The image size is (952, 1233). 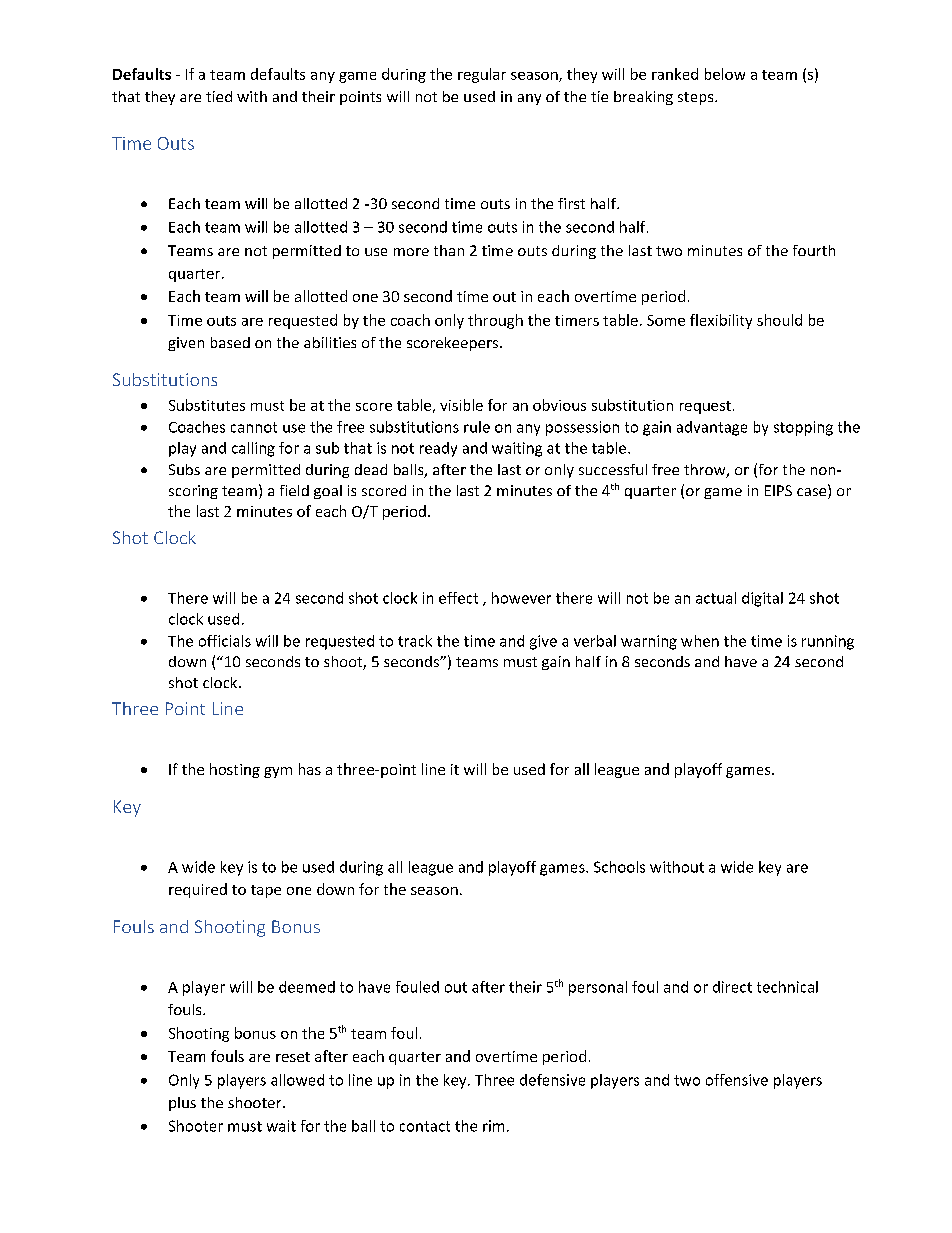 What do you see at coordinates (737, 1080) in the page?
I see `offensive` at bounding box center [737, 1080].
